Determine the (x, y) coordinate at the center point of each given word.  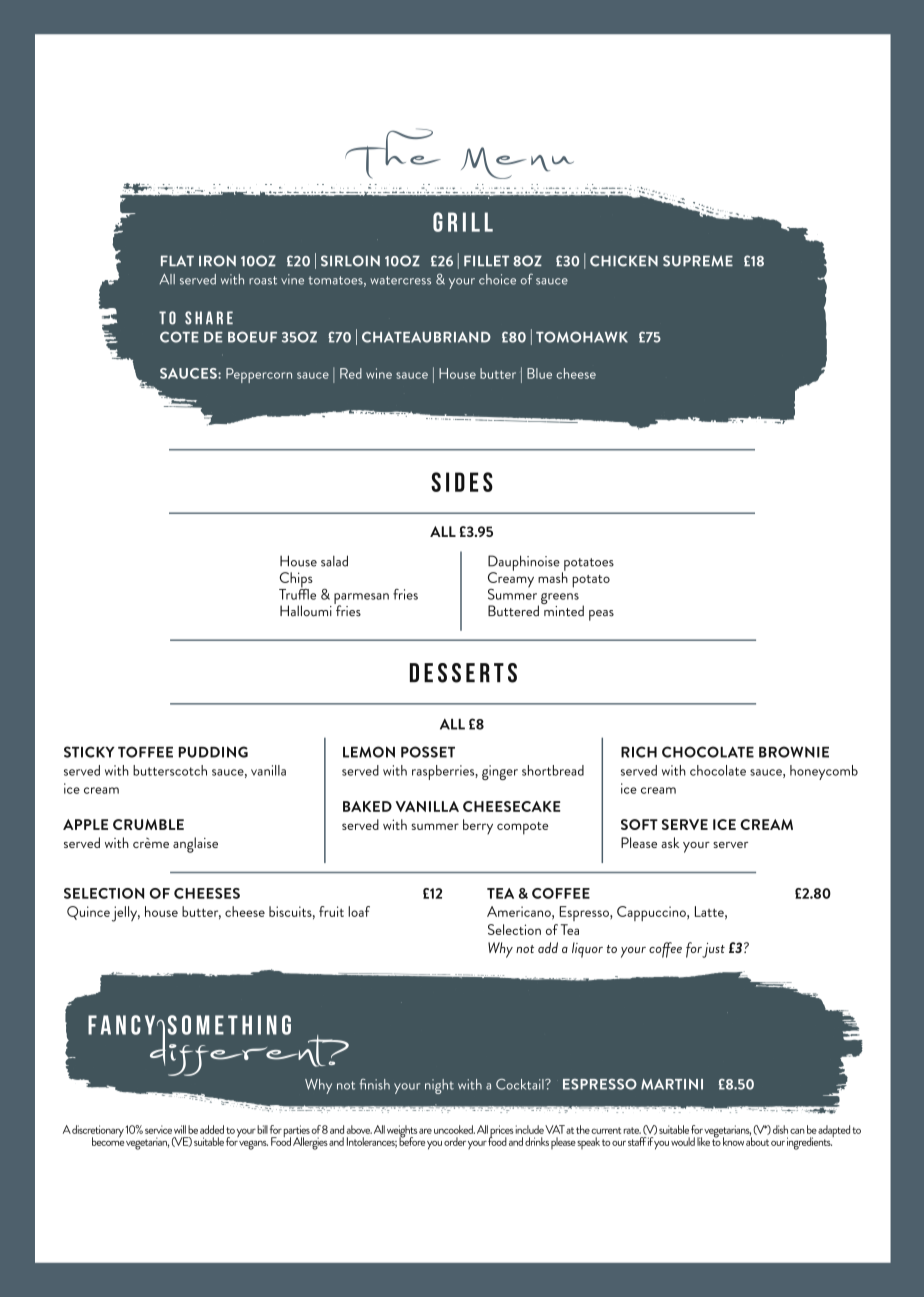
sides (462, 482)
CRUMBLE (148, 824)
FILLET (486, 260)
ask (670, 842)
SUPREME (698, 261)
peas (601, 615)
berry (478, 827)
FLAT (177, 260)
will (180, 1129)
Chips (296, 581)
